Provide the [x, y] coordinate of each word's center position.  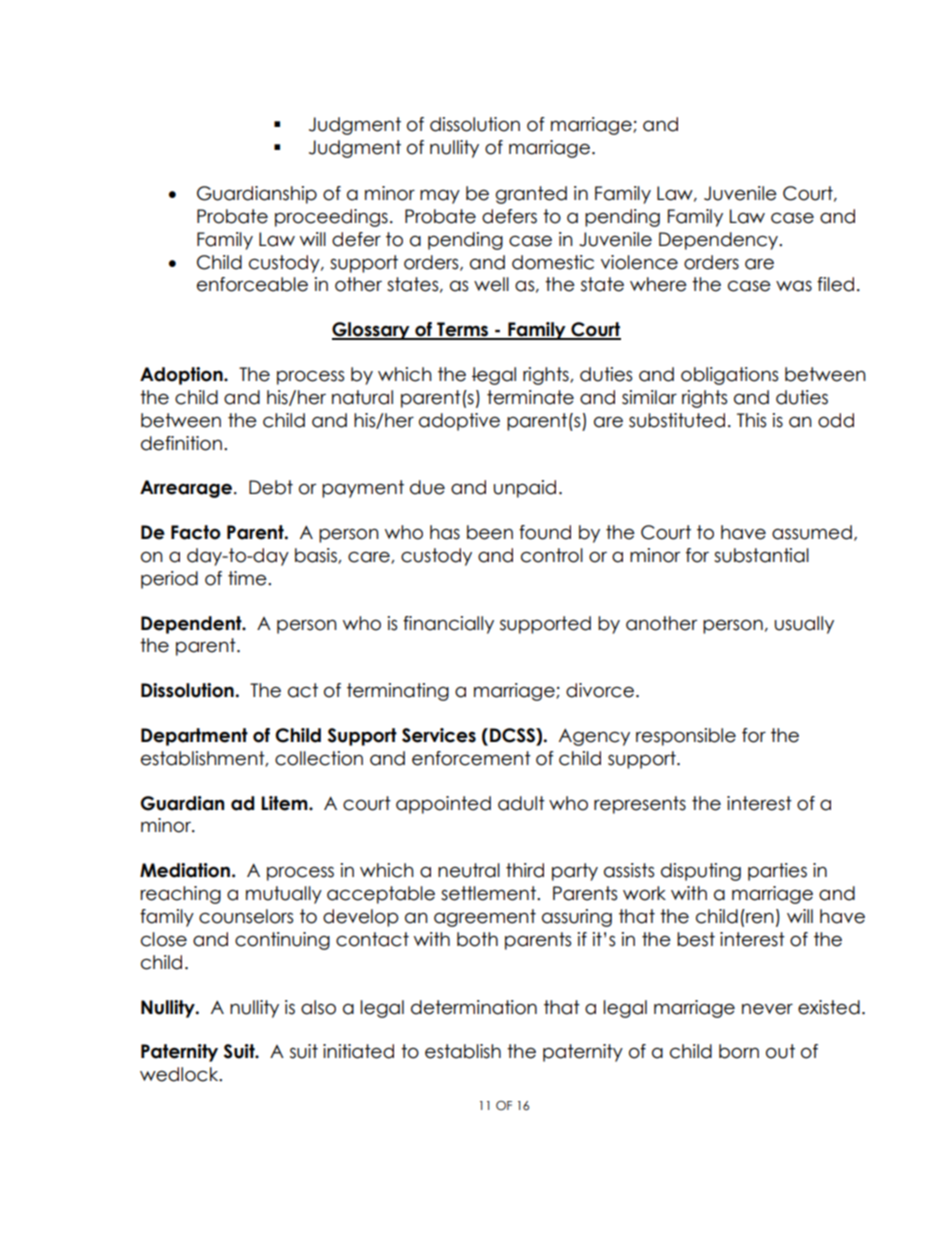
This [751, 420]
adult [521, 803]
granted [531, 195]
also [318, 1007]
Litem [285, 803]
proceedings [331, 218]
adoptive [459, 422]
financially [448, 625]
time [248, 578]
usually [804, 625]
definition [181, 443]
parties [777, 872]
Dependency [720, 241]
